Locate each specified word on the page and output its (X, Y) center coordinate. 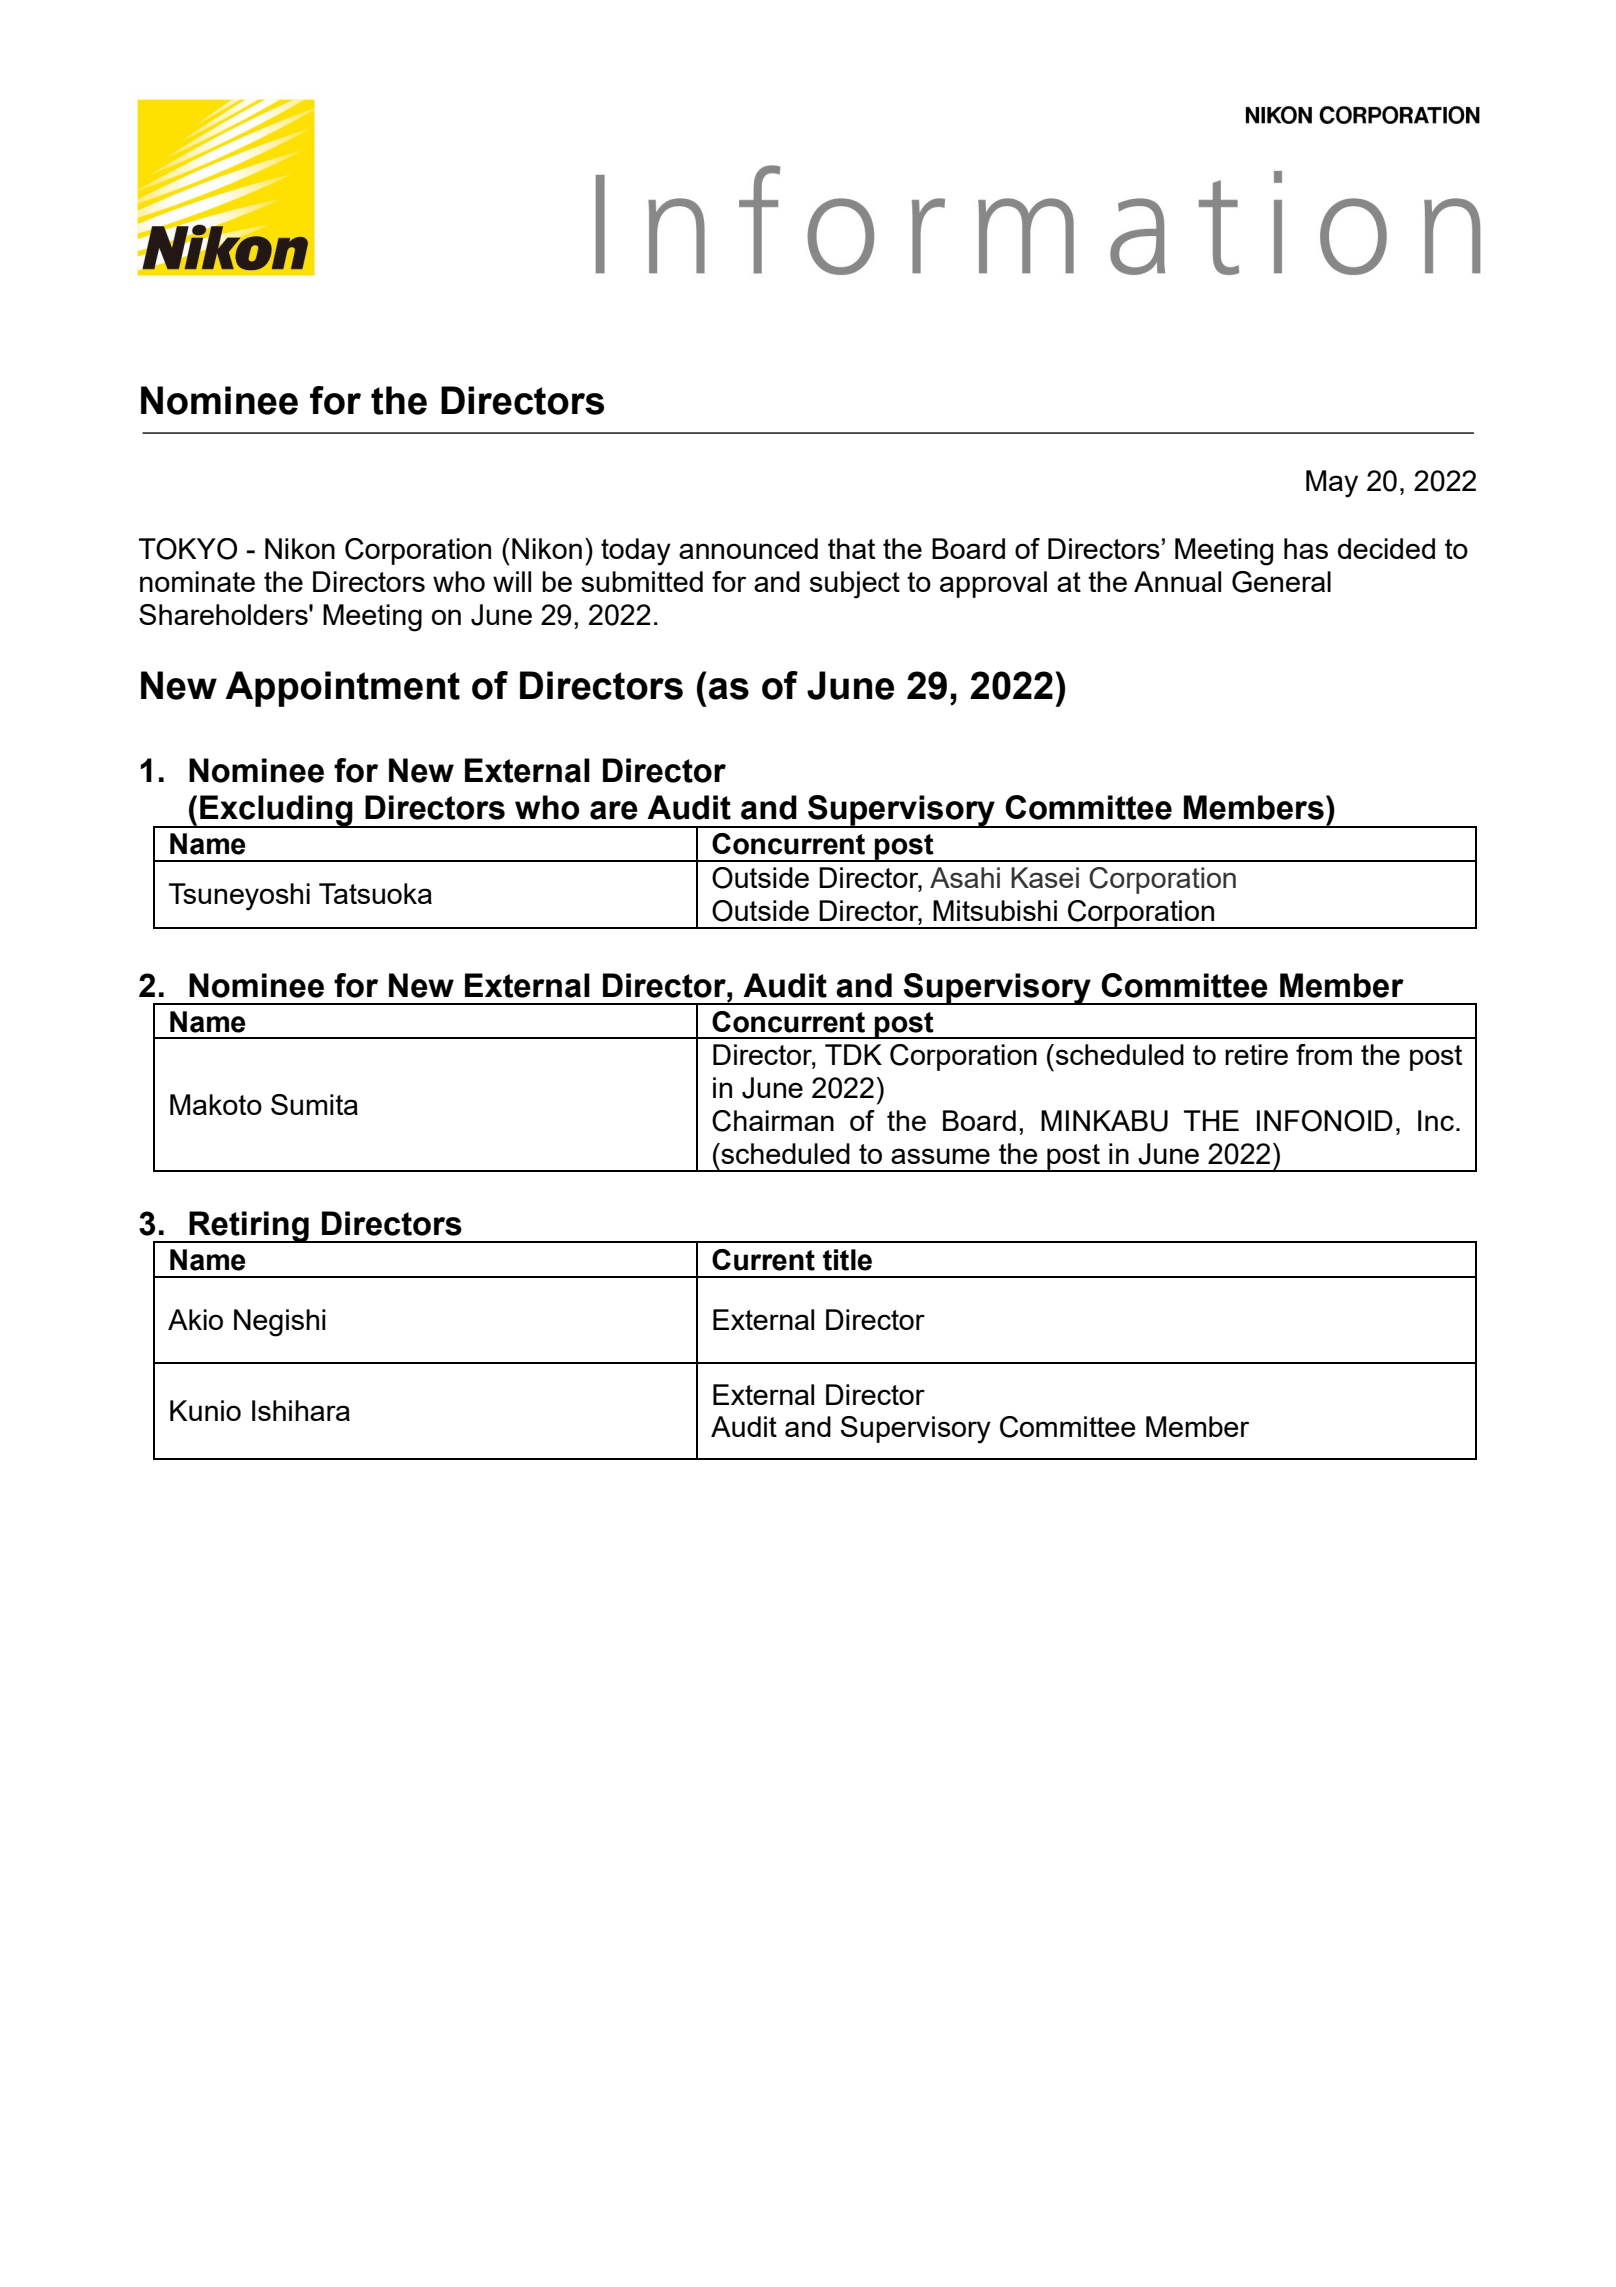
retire (1256, 1054)
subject (855, 585)
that (851, 548)
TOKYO (188, 549)
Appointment (342, 689)
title (847, 1260)
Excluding (276, 811)
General (1281, 582)
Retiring (249, 1227)
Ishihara (301, 1410)
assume (940, 1156)
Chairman (773, 1121)
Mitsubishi (995, 910)
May (1332, 484)
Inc (1436, 1120)
